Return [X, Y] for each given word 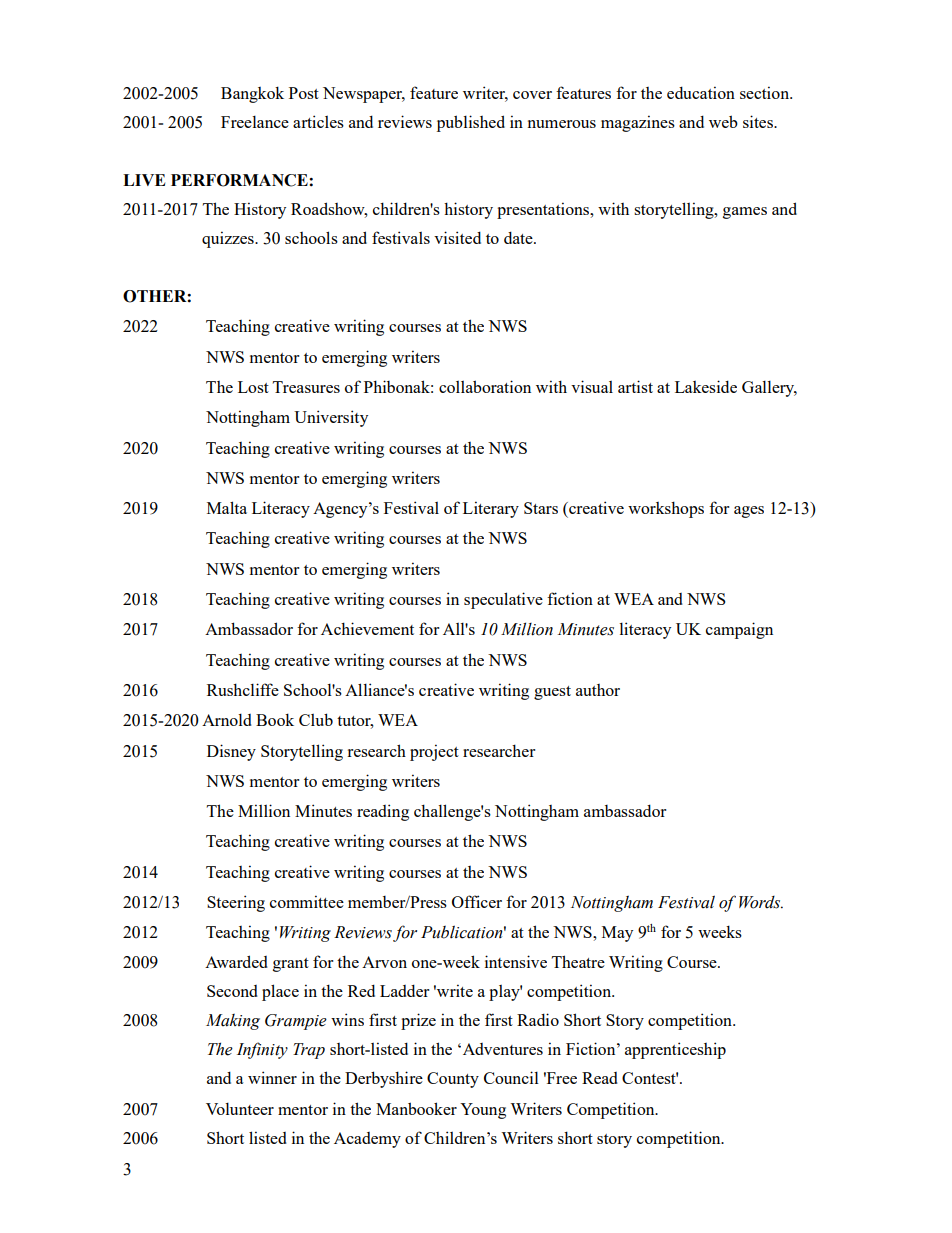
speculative [503, 600]
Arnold [227, 720]
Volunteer [240, 1109]
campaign [739, 630]
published [471, 123]
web [723, 121]
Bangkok [252, 94]
